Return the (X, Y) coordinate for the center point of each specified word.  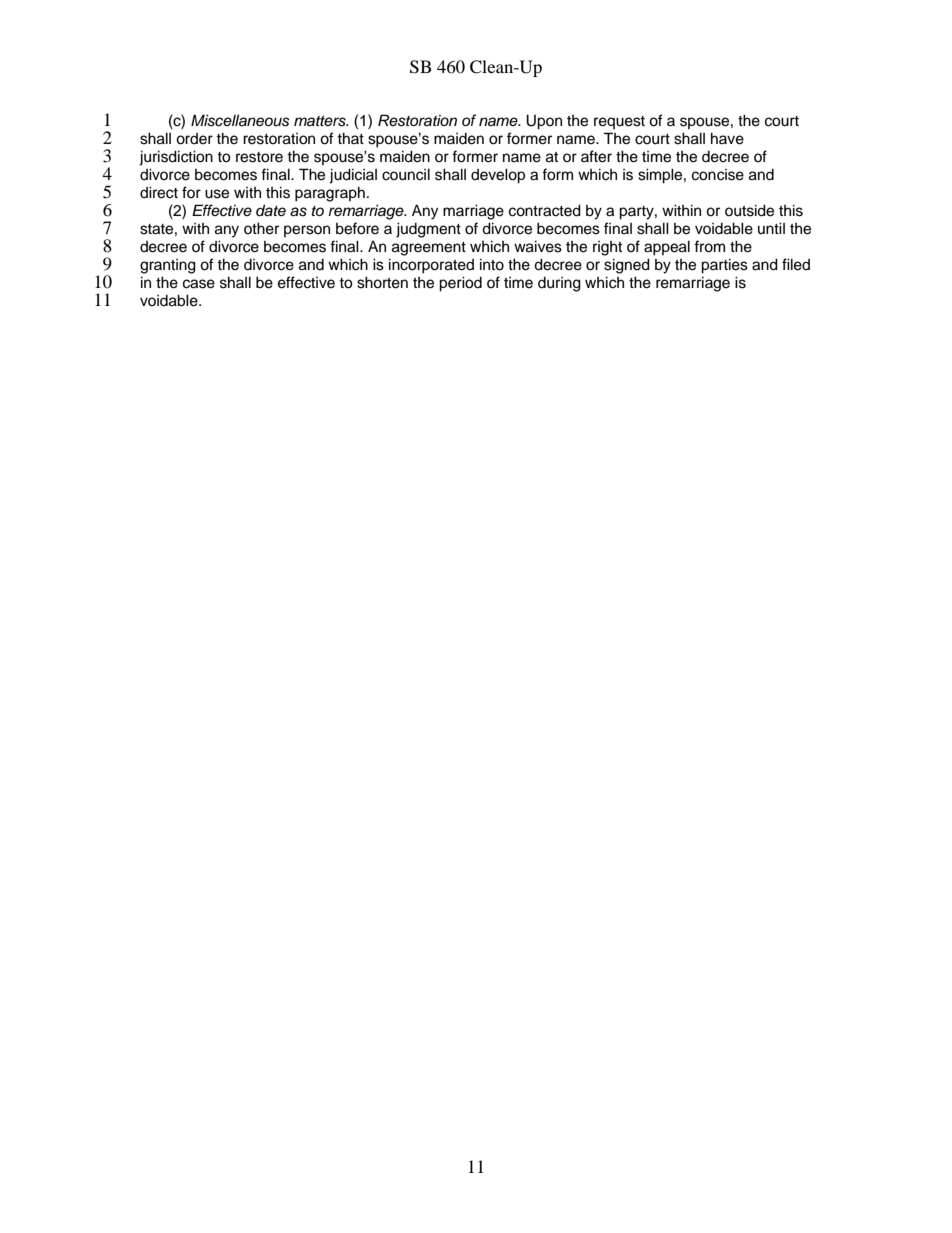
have (727, 138)
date (271, 210)
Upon (544, 122)
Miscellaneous (240, 120)
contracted (545, 210)
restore (259, 157)
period (460, 284)
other (261, 228)
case (199, 284)
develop (498, 176)
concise (718, 175)
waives (538, 246)
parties (724, 266)
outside (749, 210)
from (709, 246)
